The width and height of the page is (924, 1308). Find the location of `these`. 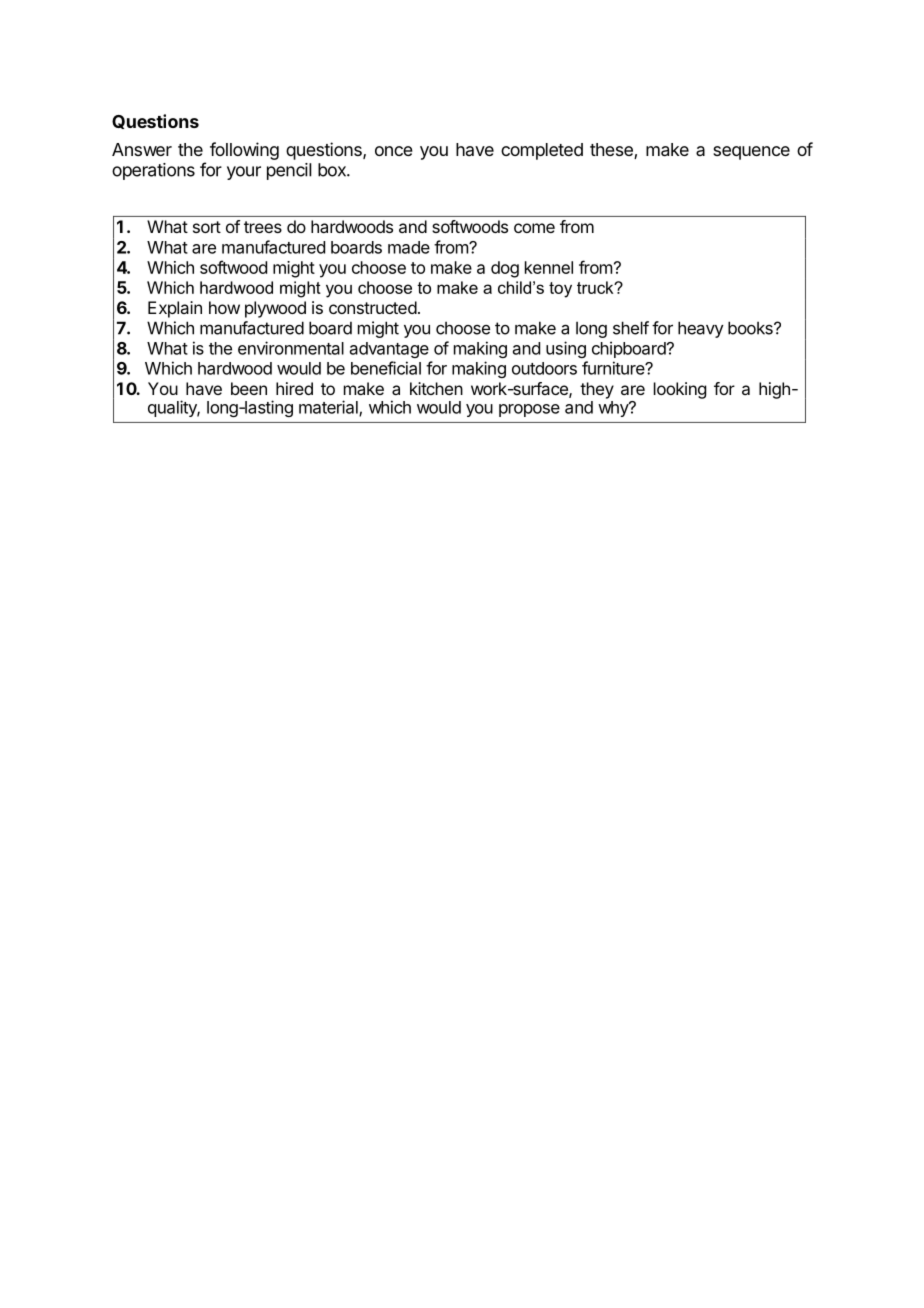

these is located at coordinates (612, 151).
